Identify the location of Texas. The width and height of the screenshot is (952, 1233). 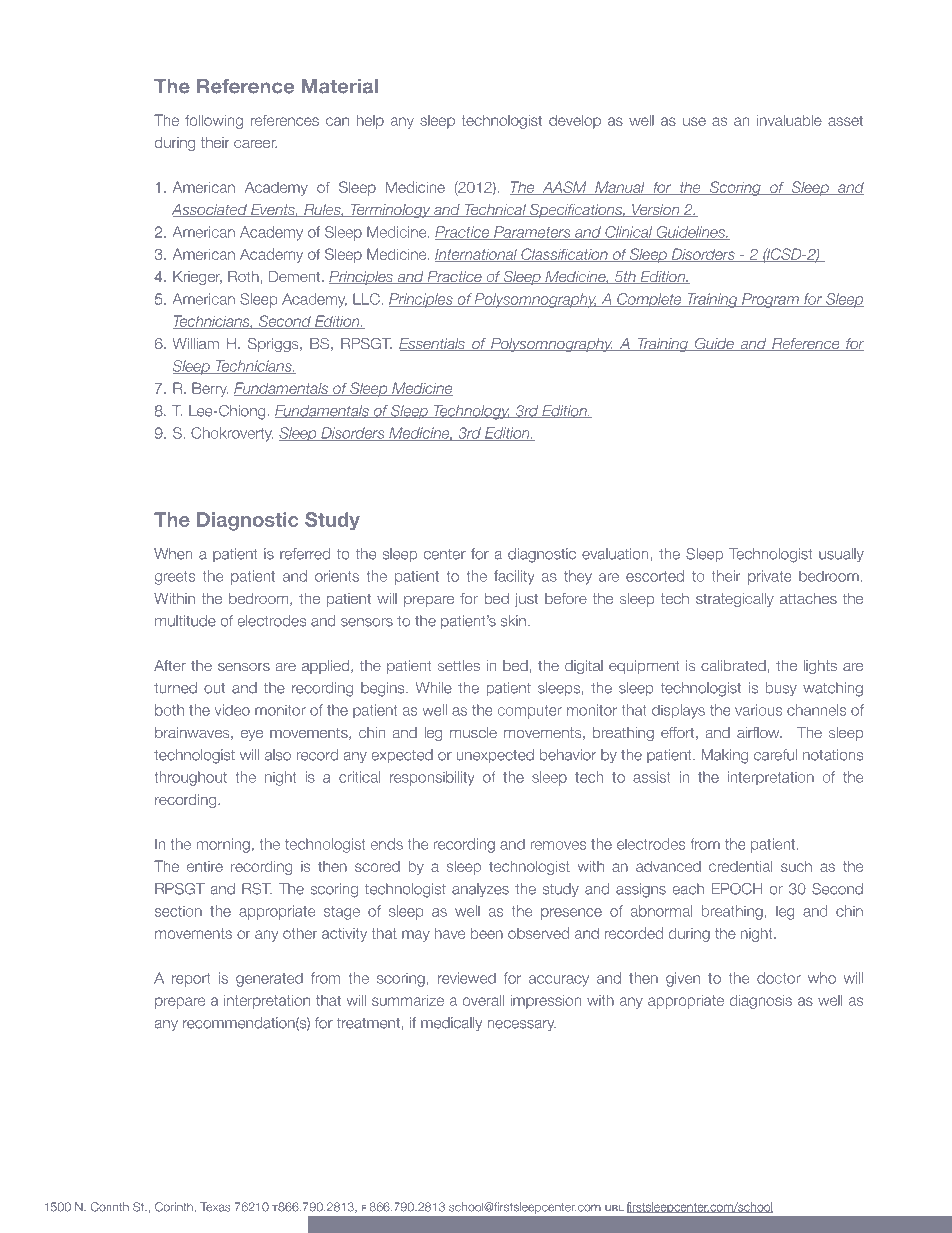
(215, 1207).
